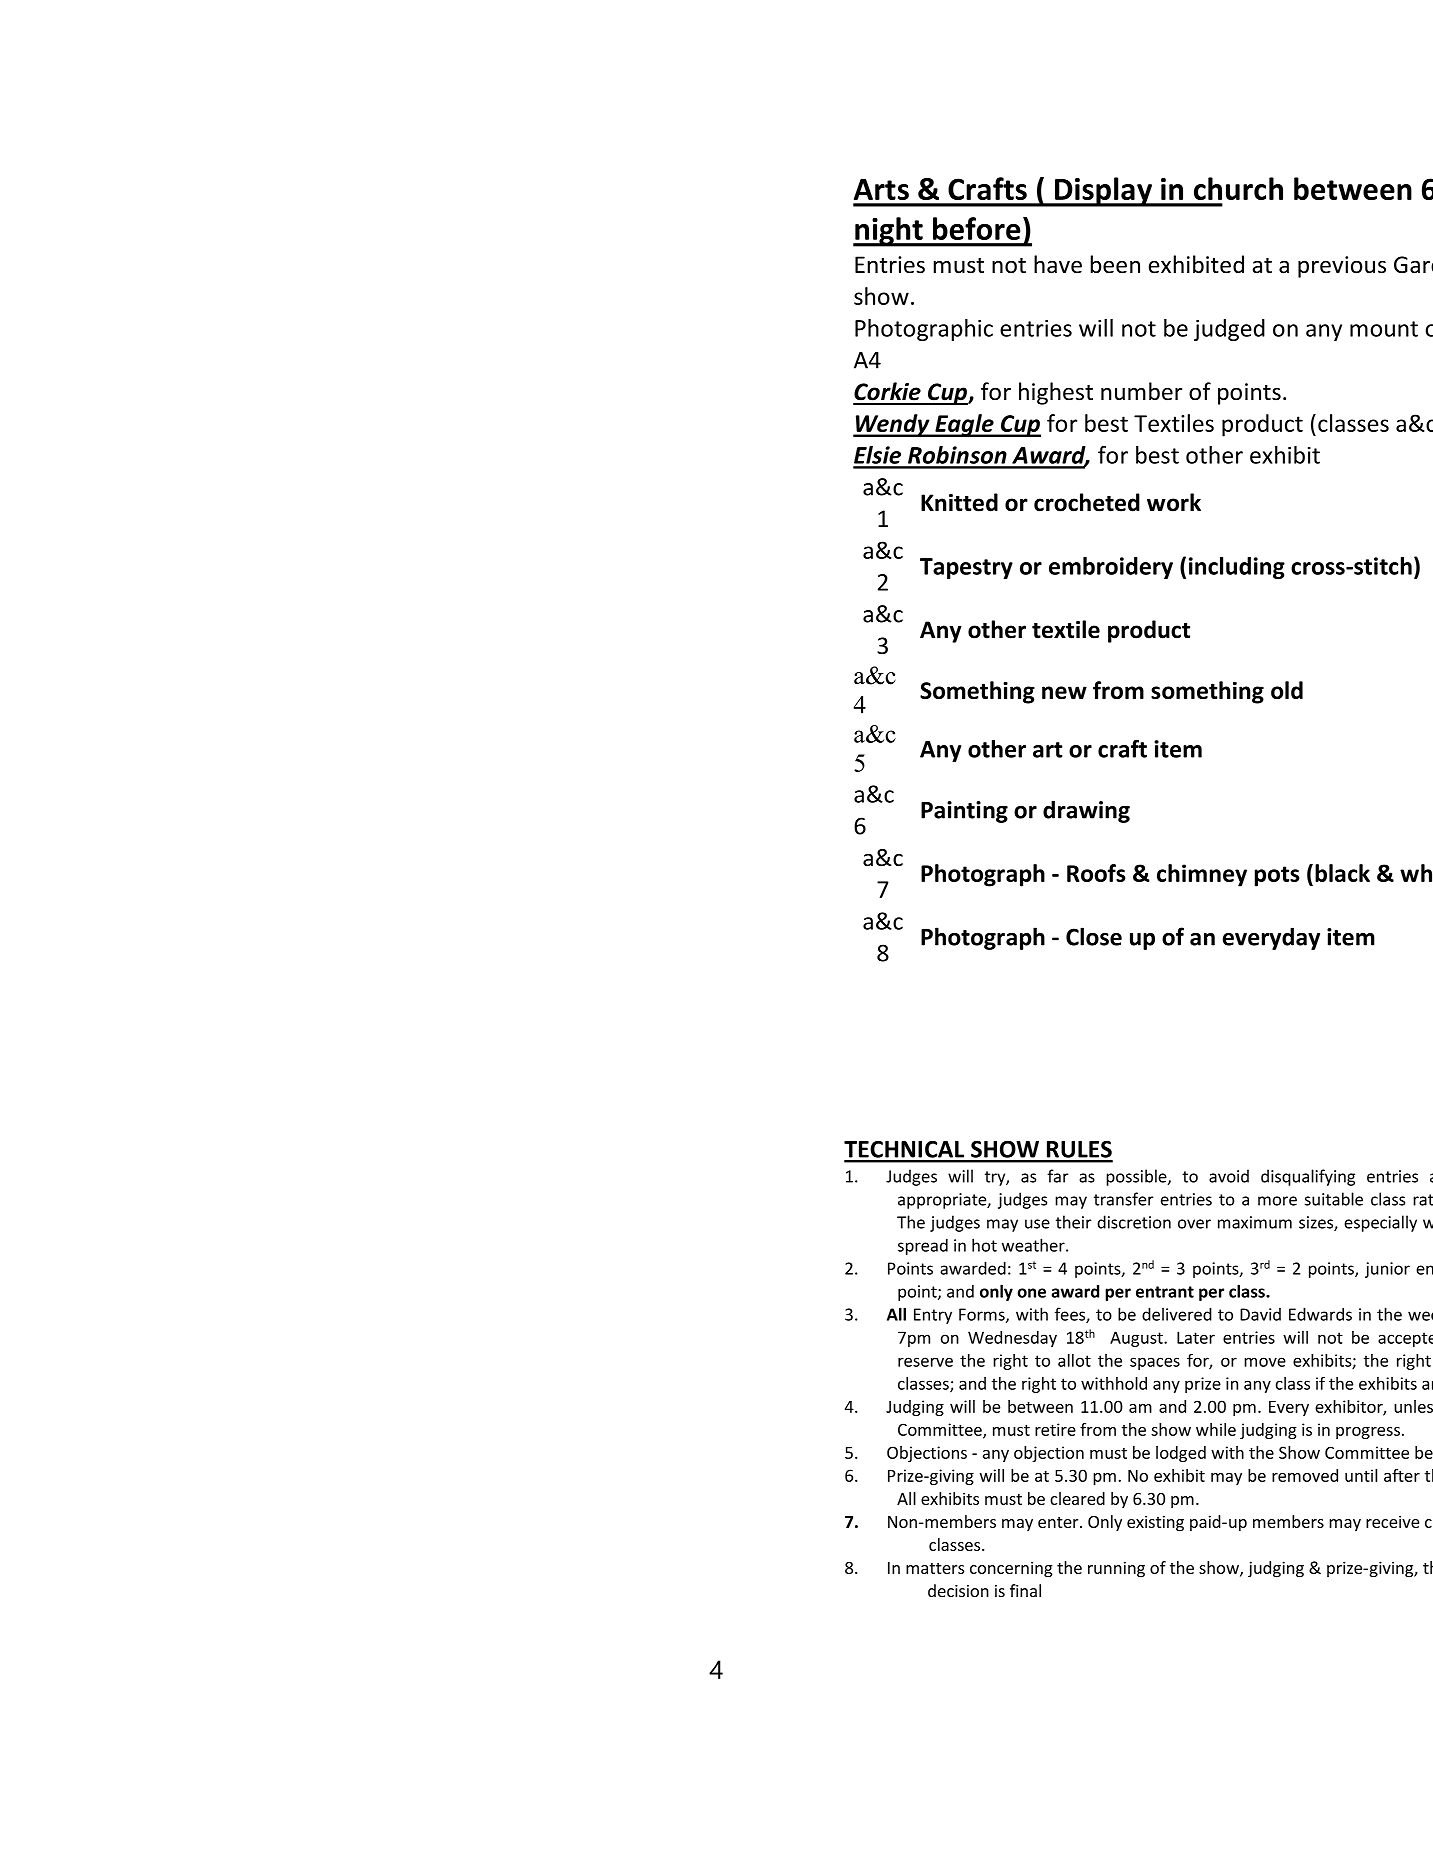  What do you see at coordinates (1115, 264) in the page?
I see `been` at bounding box center [1115, 264].
